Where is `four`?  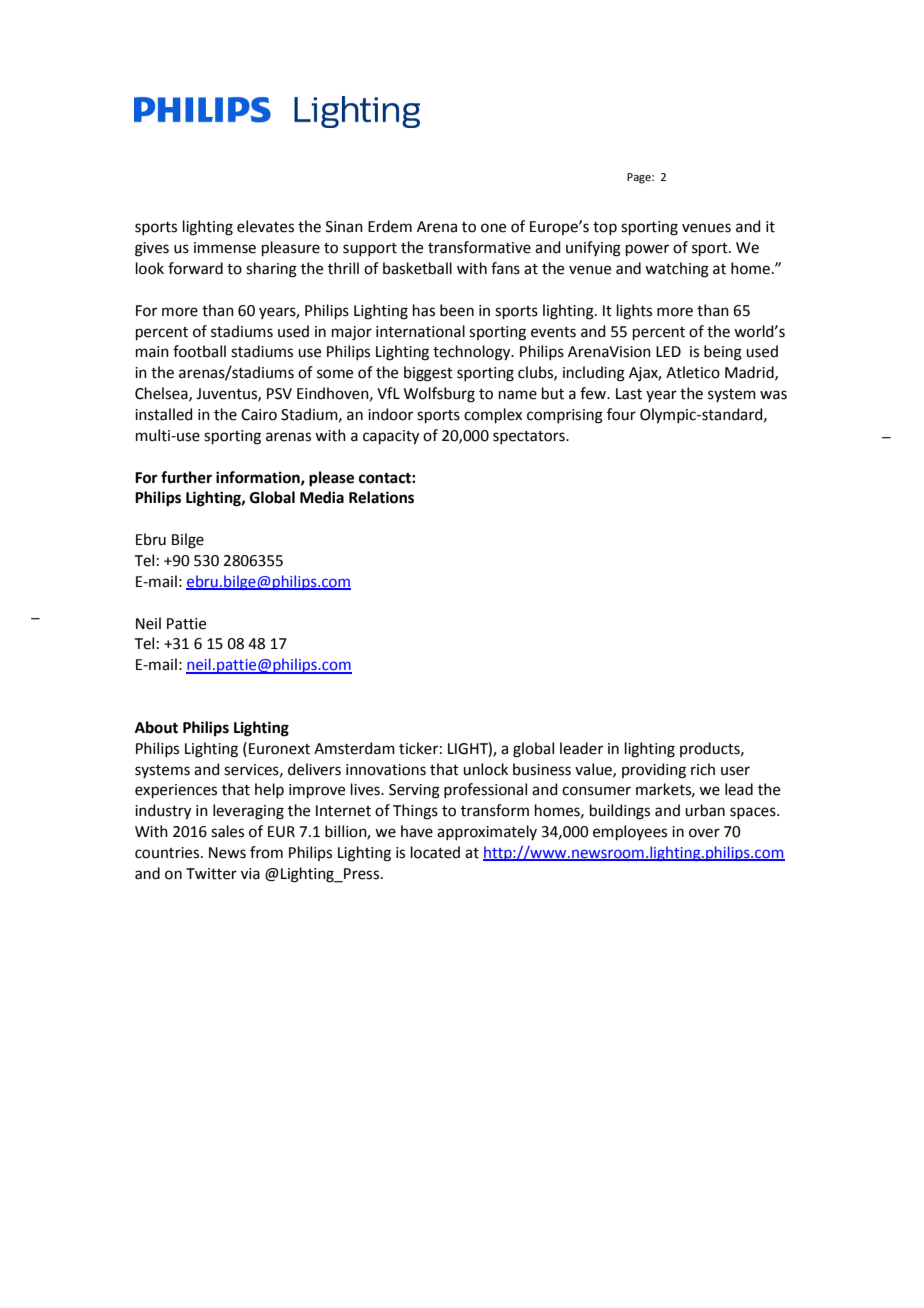
four is located at coordinates (621, 414).
